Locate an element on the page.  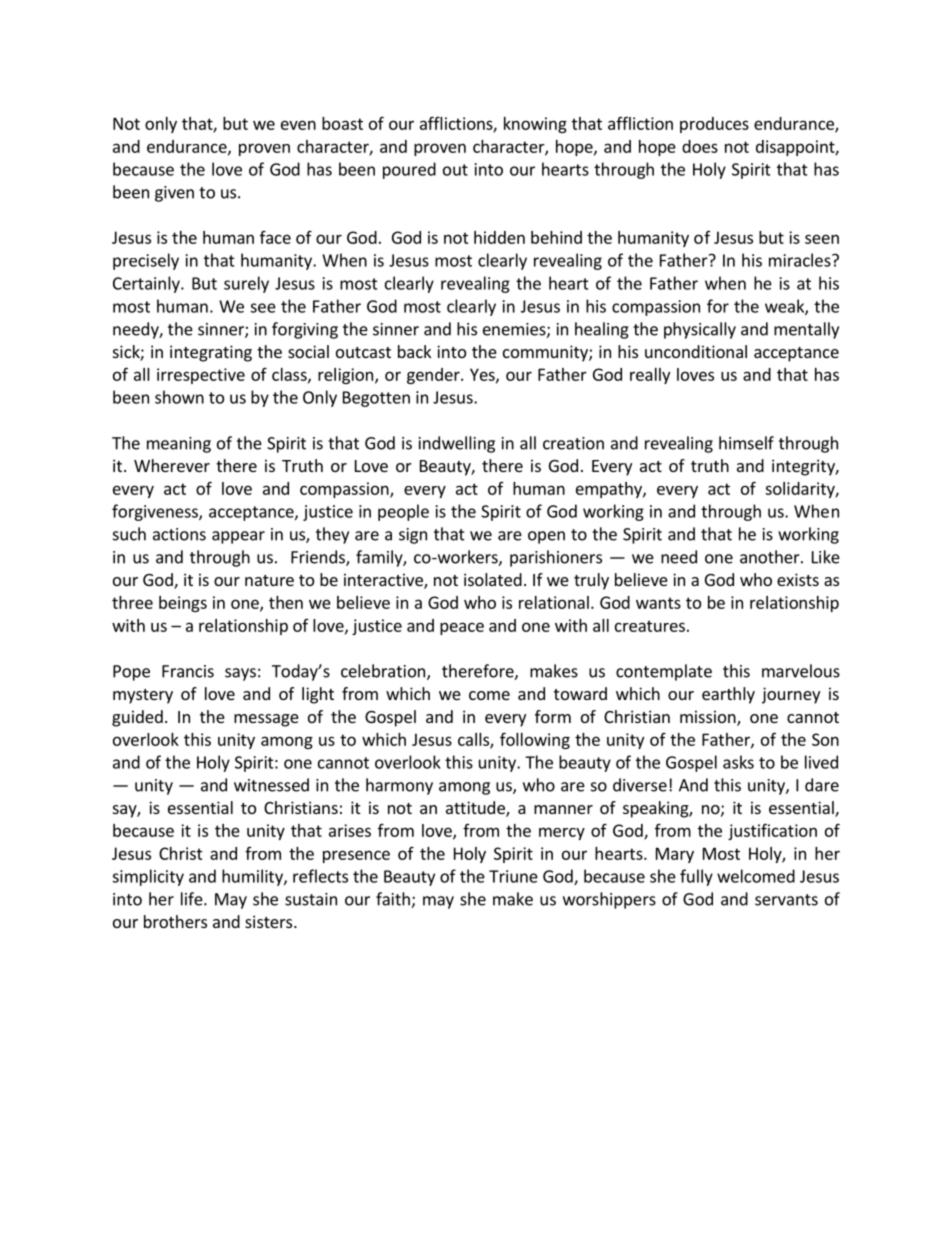
peace is located at coordinates (462, 628).
